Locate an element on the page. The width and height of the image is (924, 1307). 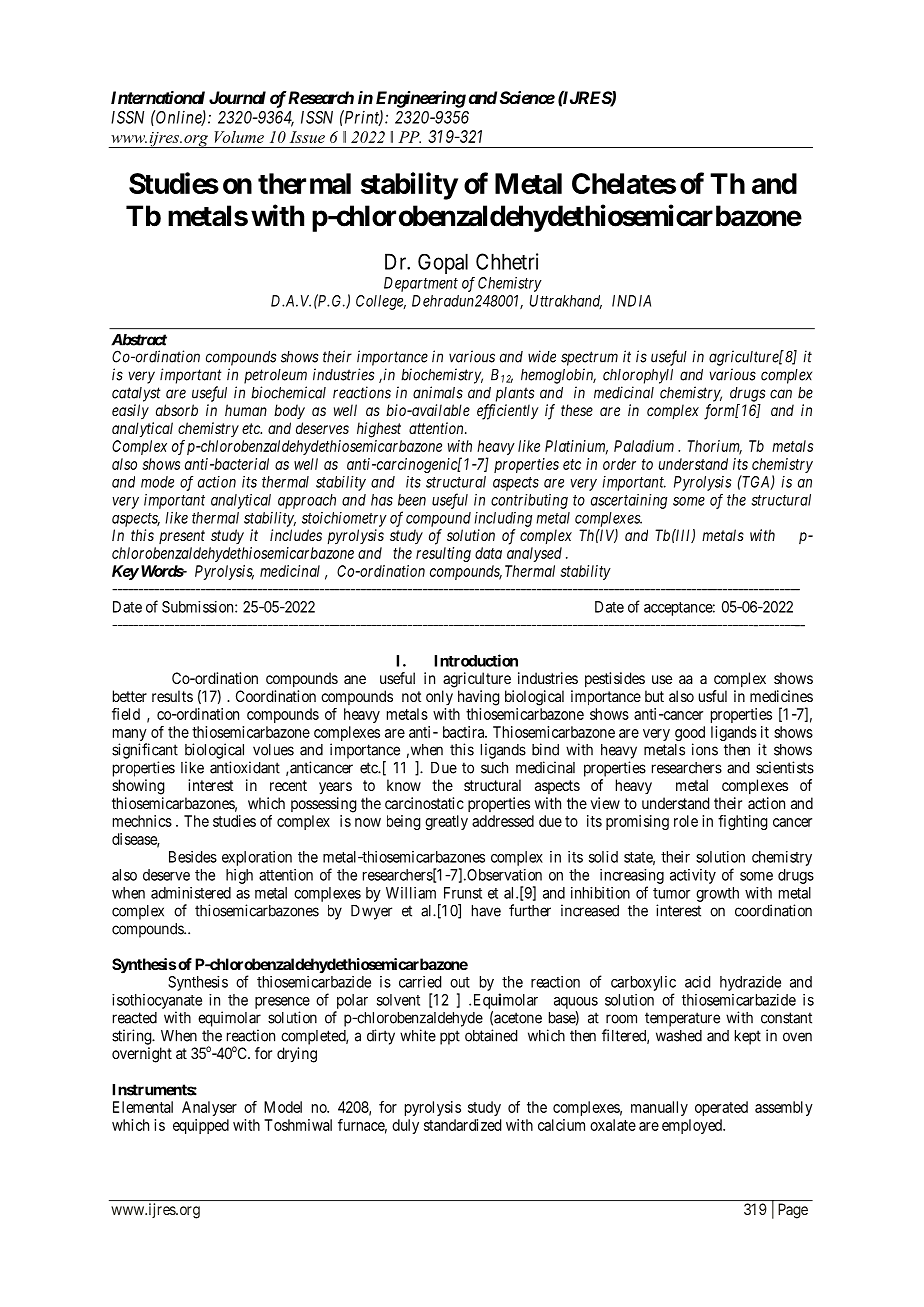
animals is located at coordinates (438, 392).
